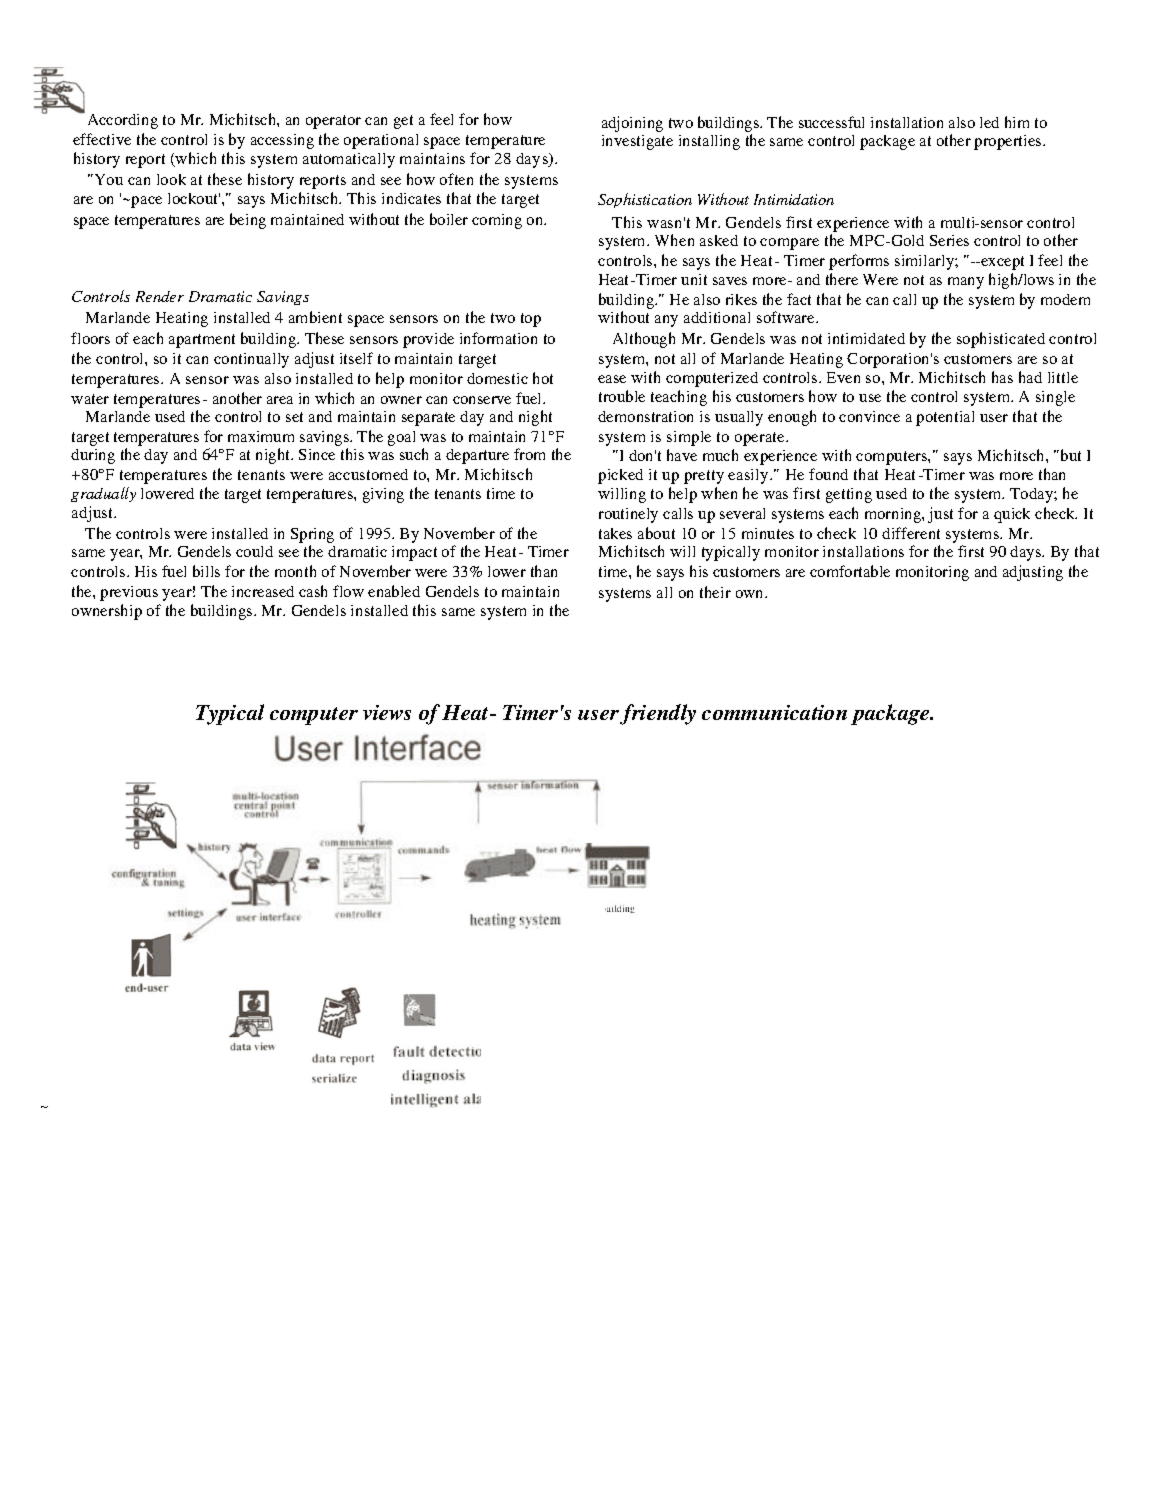 The image size is (1149, 1487). I want to click on views, so click(387, 712).
